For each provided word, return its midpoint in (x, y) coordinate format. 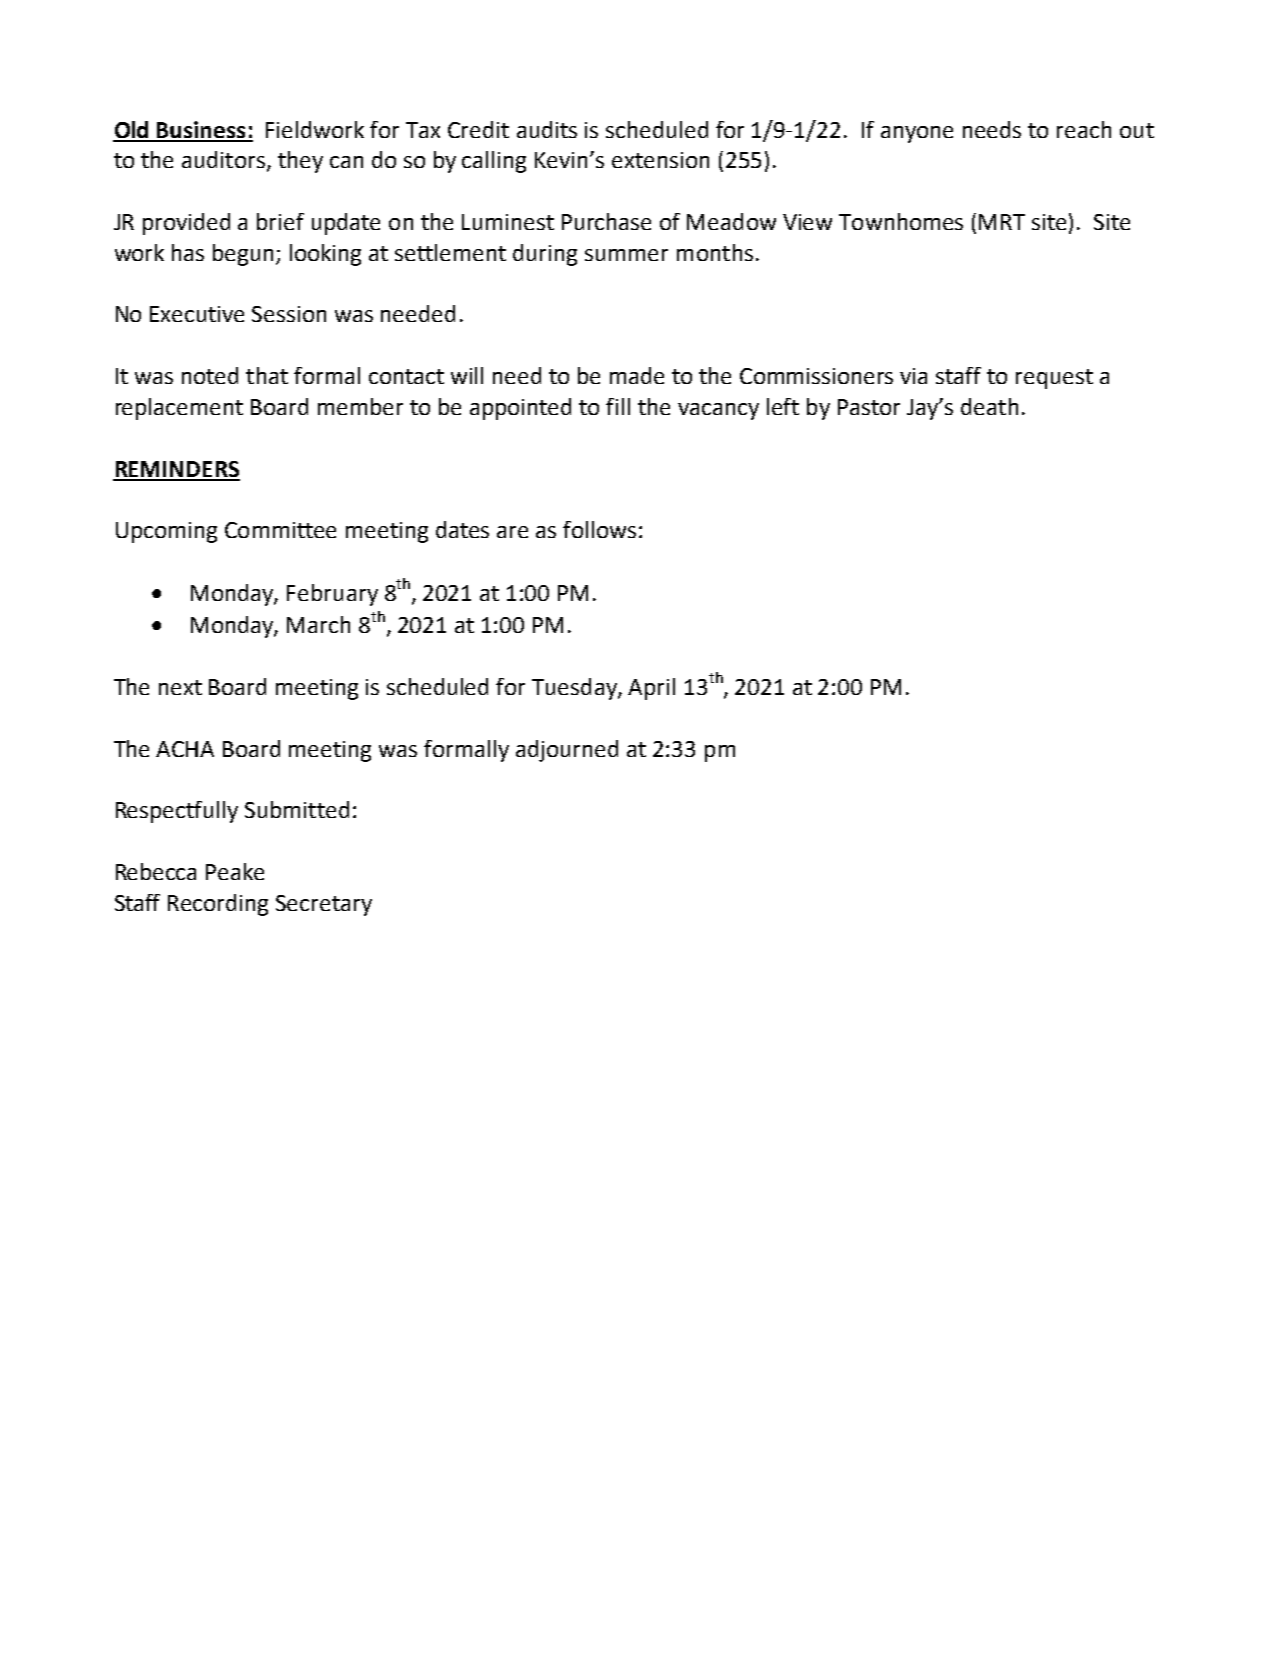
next (180, 687)
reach (1084, 129)
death (989, 406)
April (651, 689)
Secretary (324, 905)
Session (289, 314)
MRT (1002, 222)
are (512, 532)
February (332, 595)
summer (626, 255)
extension (660, 160)
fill (618, 406)
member (360, 406)
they (300, 162)
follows (599, 529)
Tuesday (575, 689)
